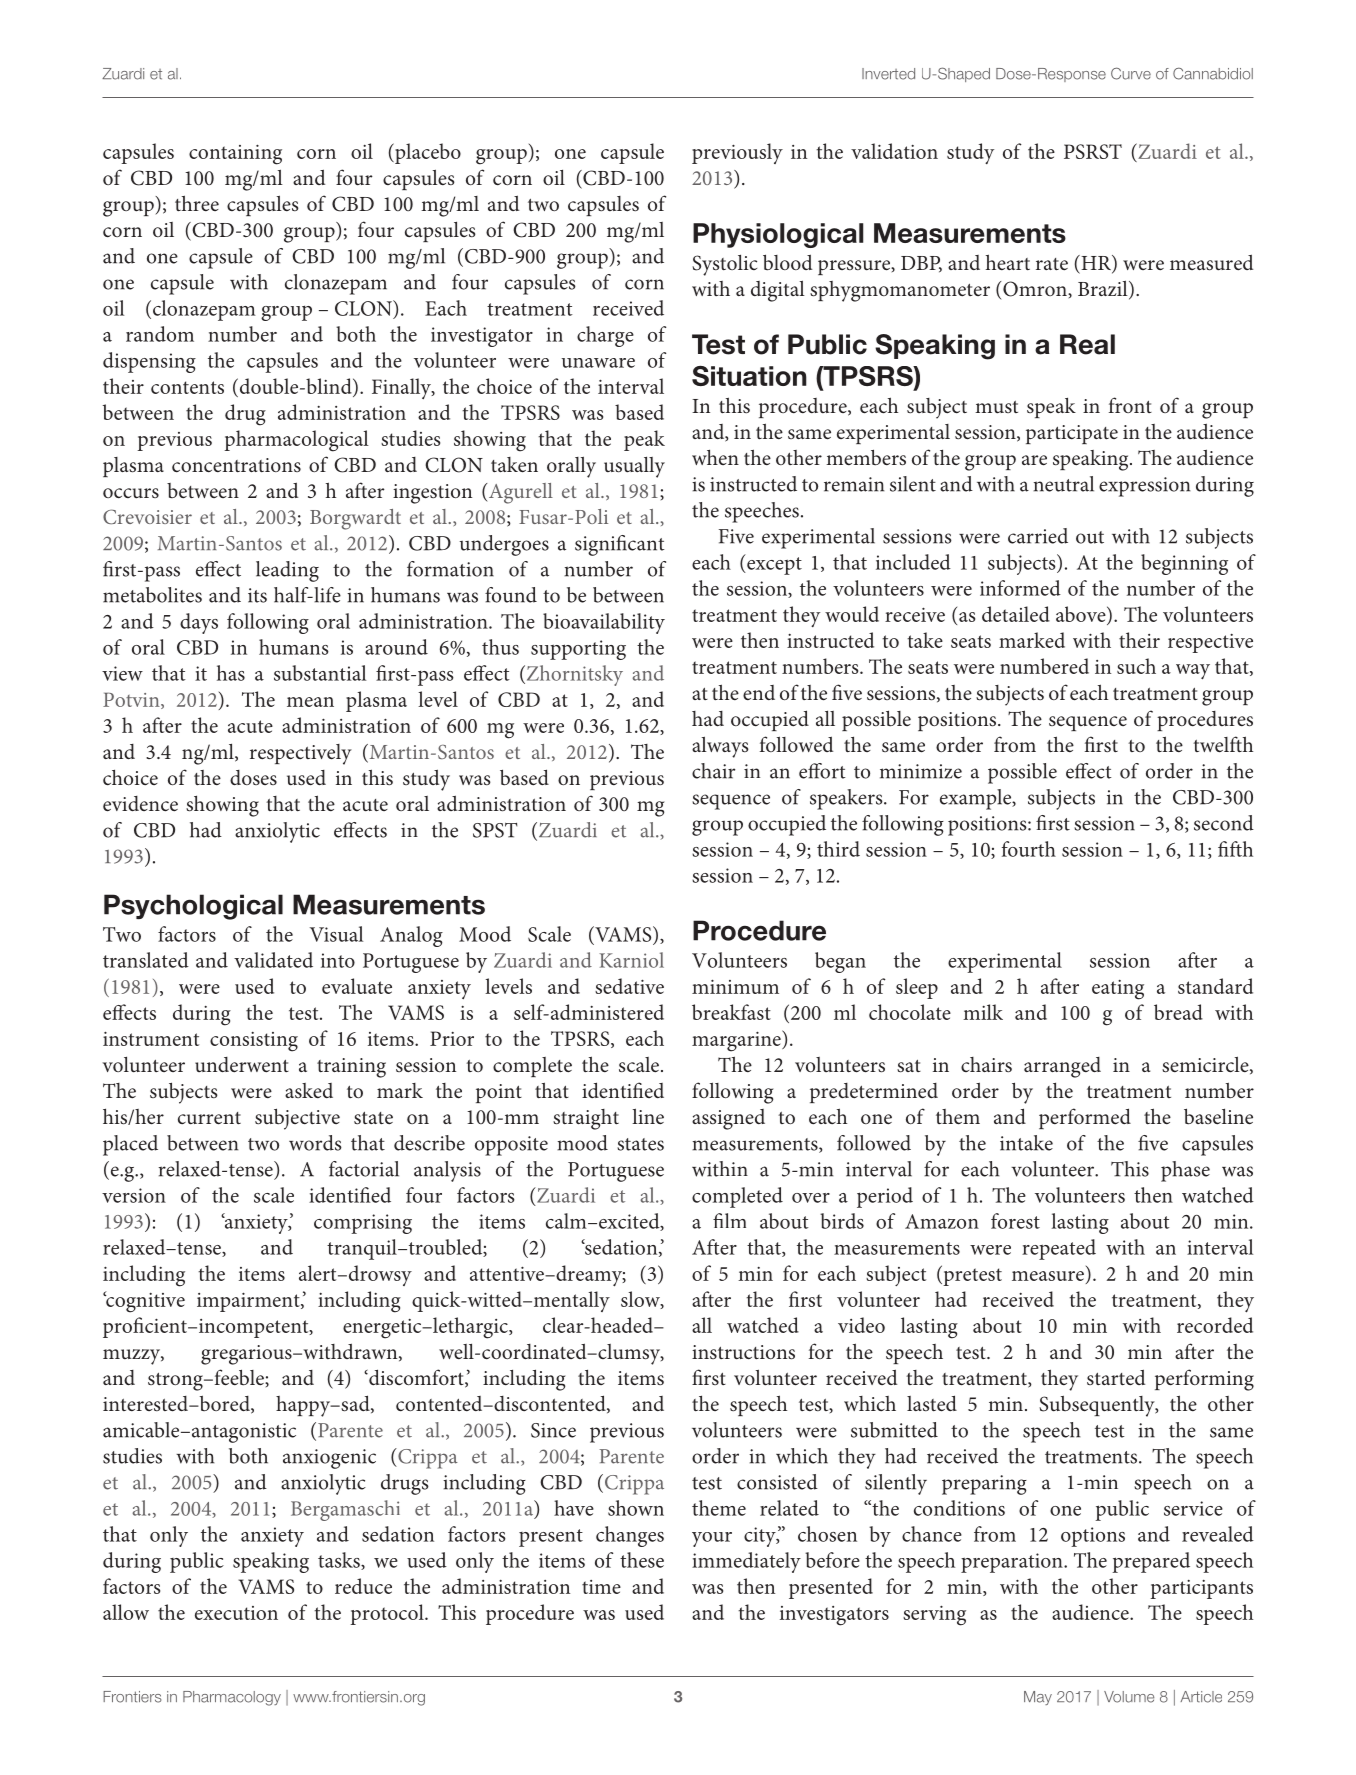 The height and width of the screenshot is (1775, 1356). Describe the element at coordinates (1085, 1118) in the screenshot. I see `performed` at that location.
